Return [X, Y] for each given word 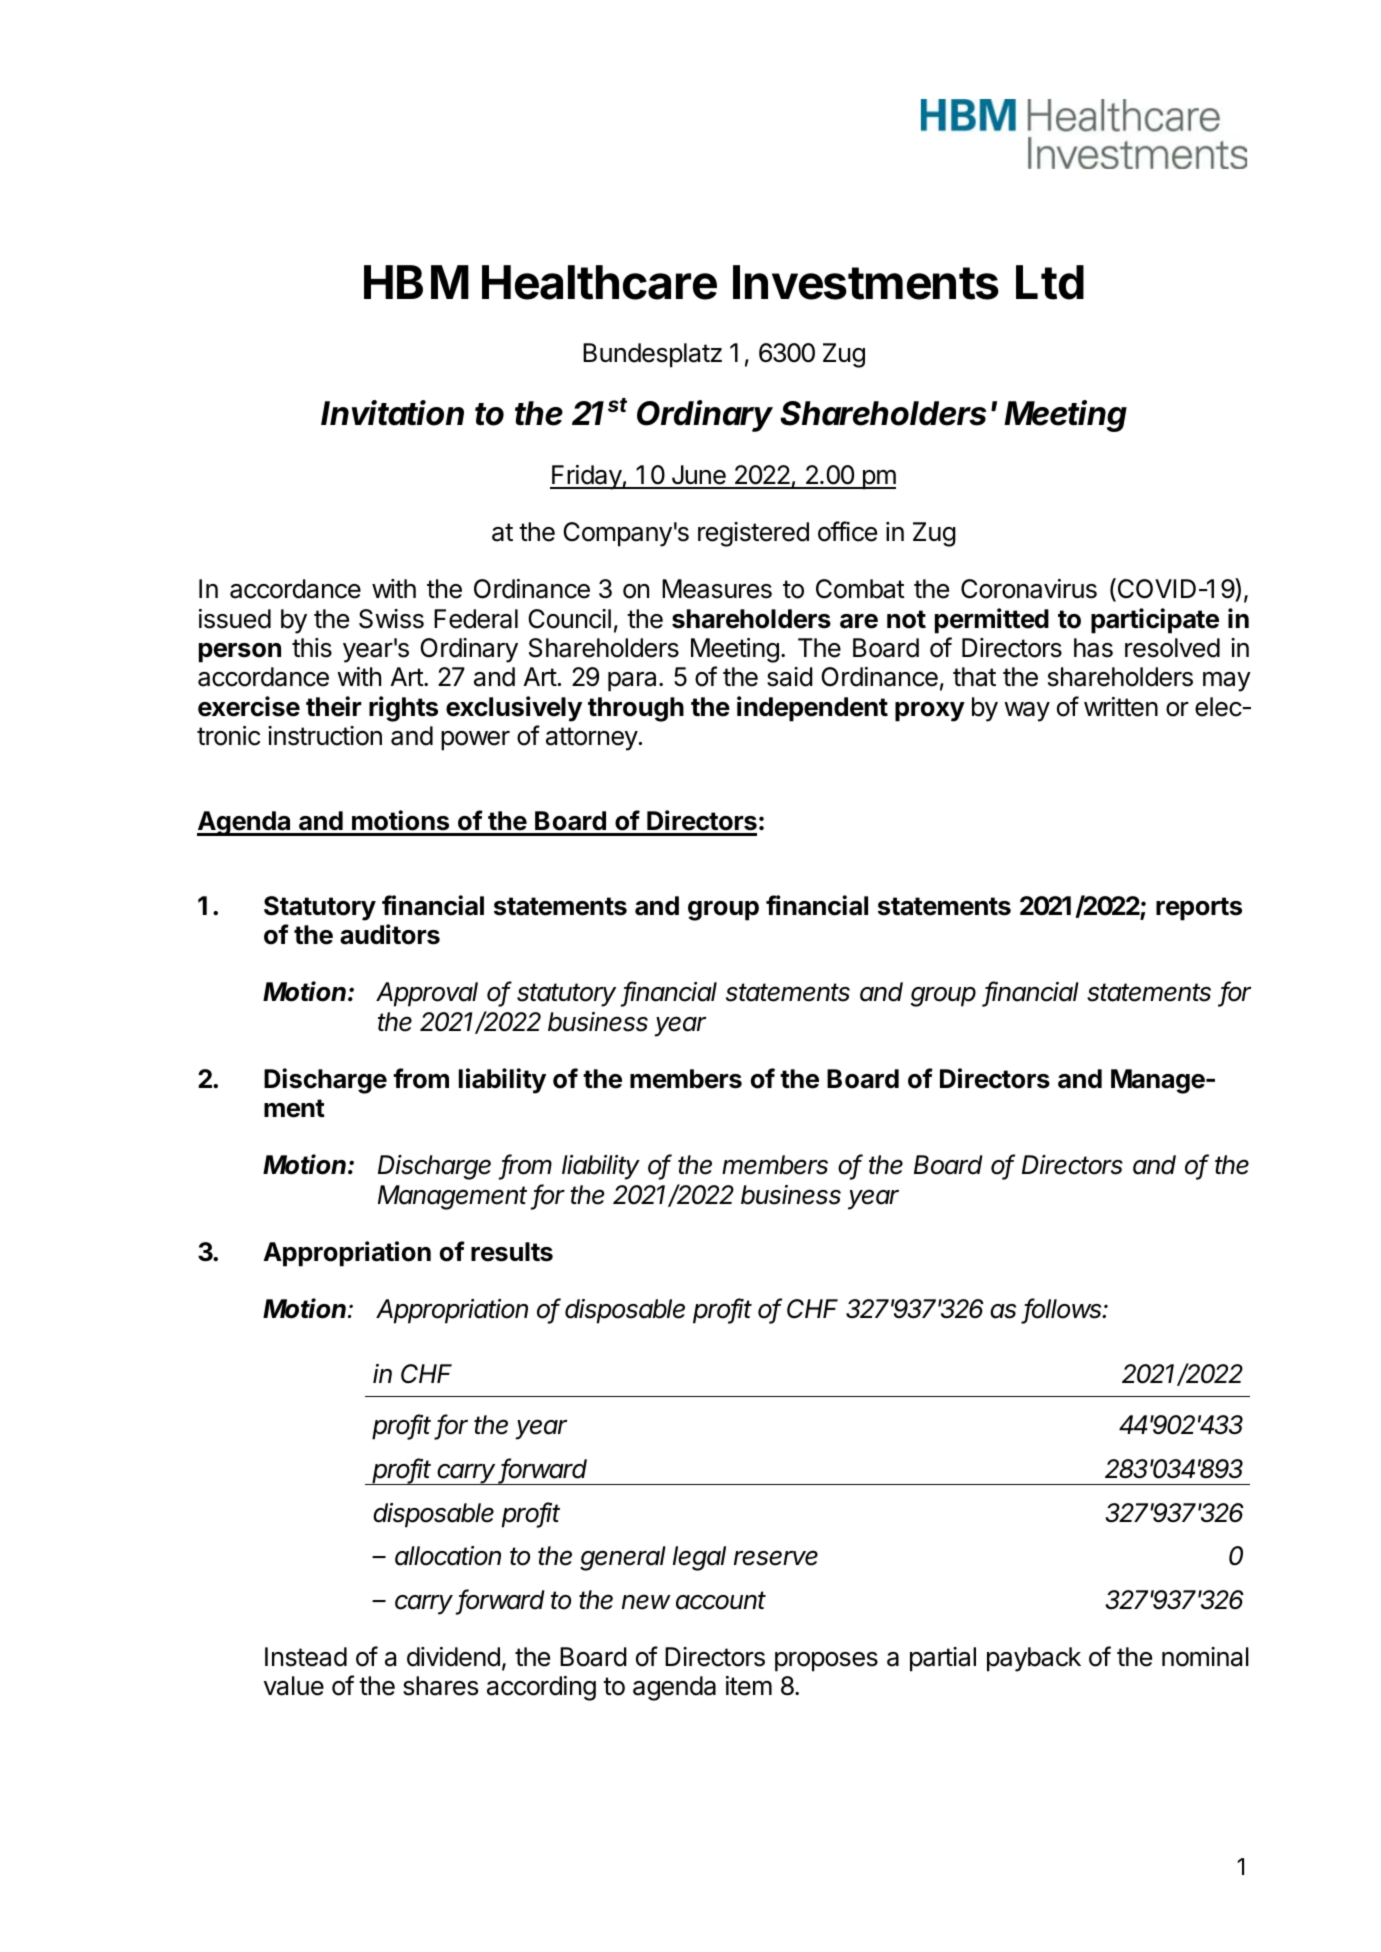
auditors [390, 934]
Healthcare [599, 282]
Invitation [392, 413]
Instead [306, 1657]
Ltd [1050, 282]
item [749, 1686]
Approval [427, 994]
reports [1199, 909]
